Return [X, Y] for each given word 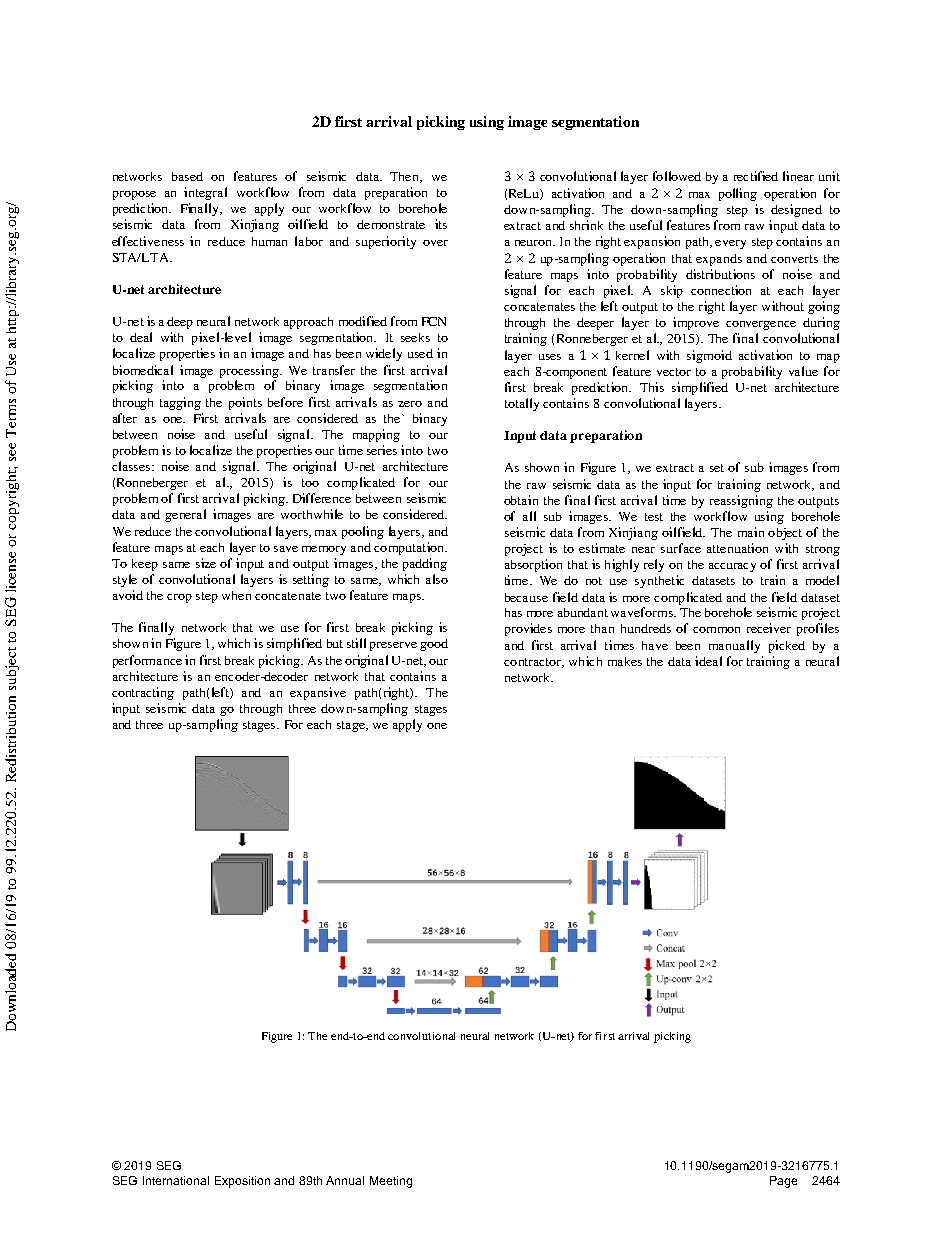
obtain [521, 500]
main [751, 532]
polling [738, 194]
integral [205, 193]
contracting [143, 693]
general [185, 515]
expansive [318, 693]
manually [734, 646]
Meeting [391, 1182]
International [176, 1180]
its [441, 224]
